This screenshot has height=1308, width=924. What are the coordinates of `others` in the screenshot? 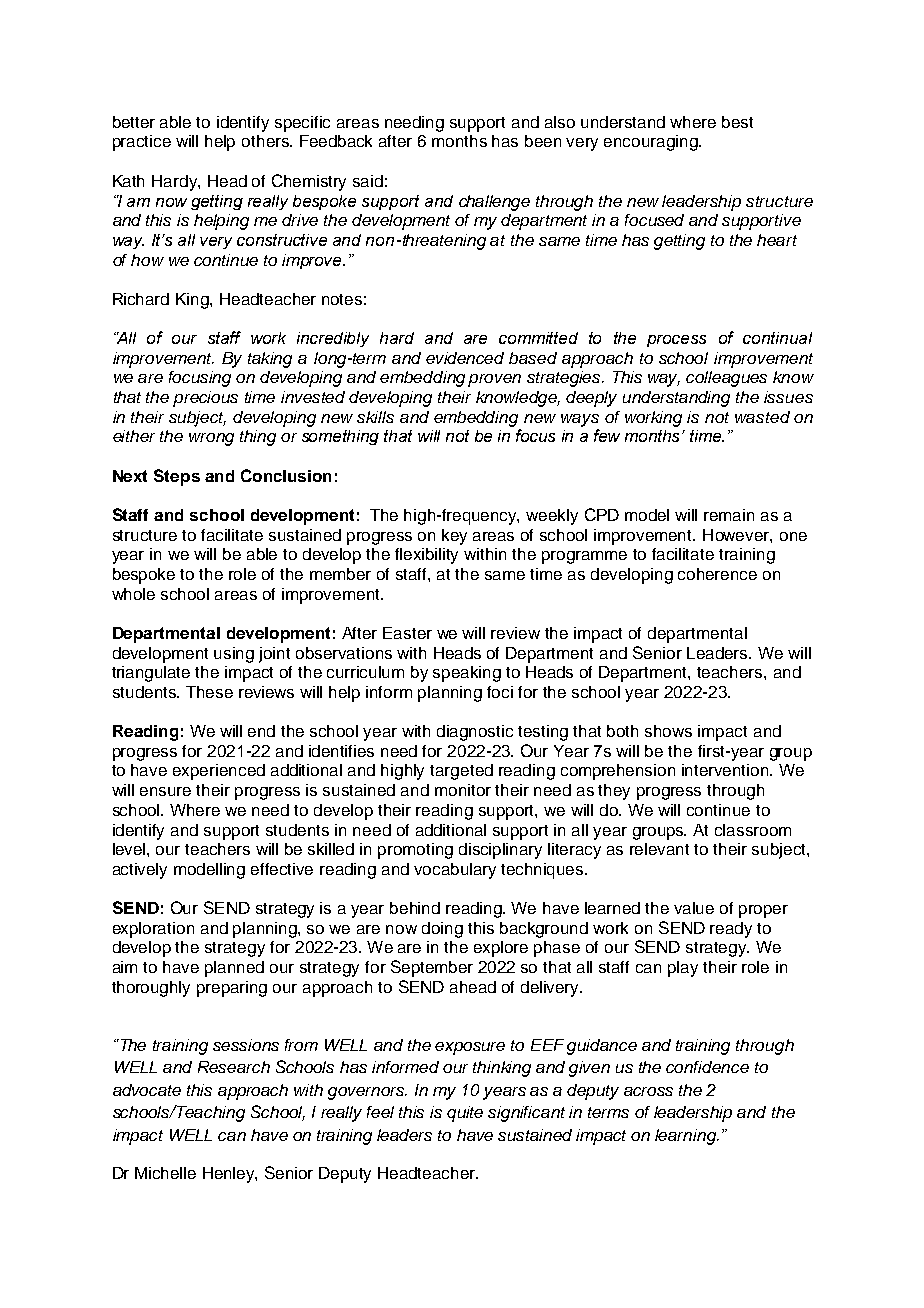 It's located at (266, 141).
